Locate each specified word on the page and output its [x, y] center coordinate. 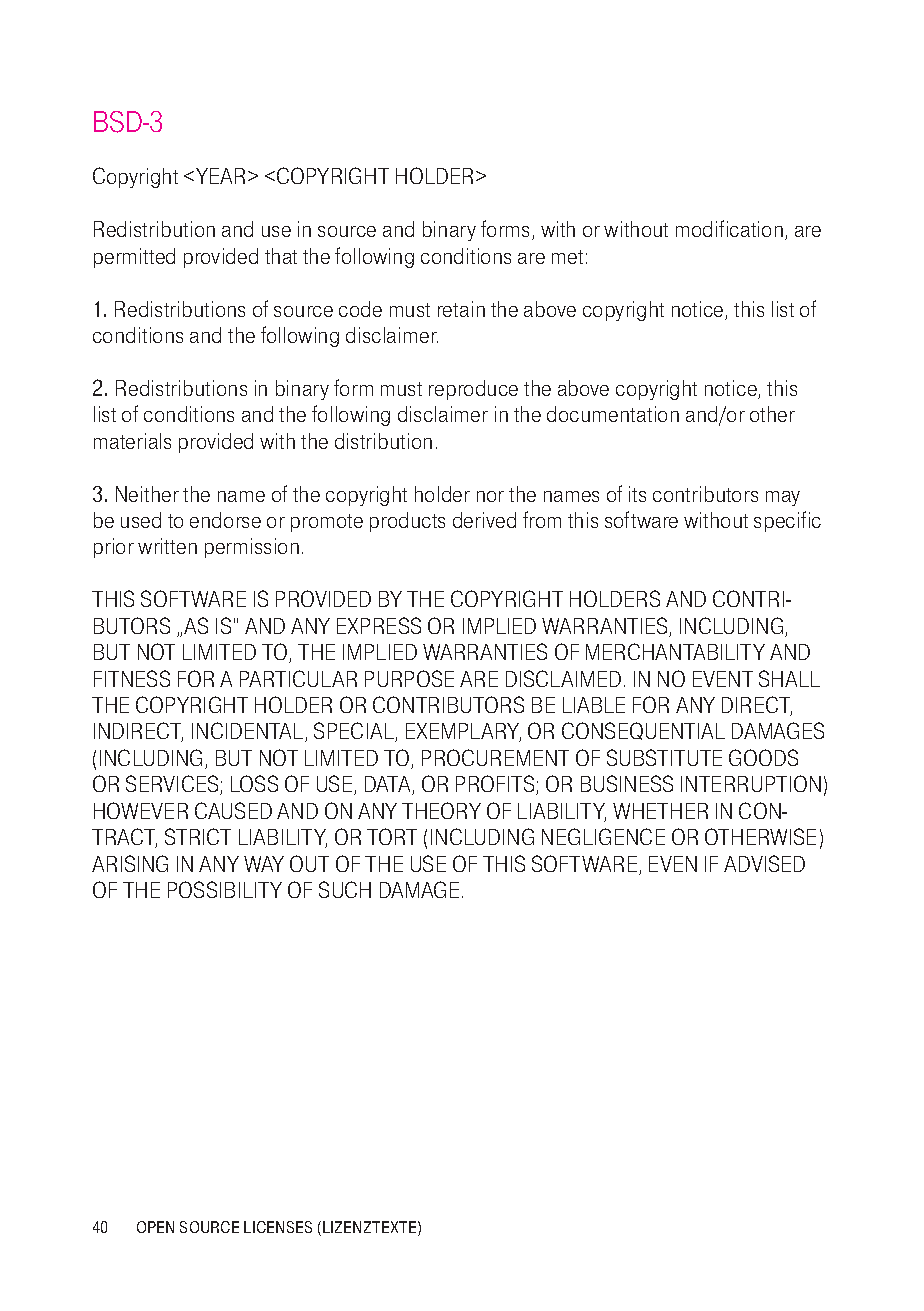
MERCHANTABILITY [675, 651]
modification [729, 228]
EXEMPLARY [463, 732]
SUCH [345, 889]
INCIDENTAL [249, 732]
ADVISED [764, 863]
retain [461, 309]
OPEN [155, 1227]
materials [132, 441]
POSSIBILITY [225, 889]
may [783, 498]
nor [490, 496]
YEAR [220, 176]
